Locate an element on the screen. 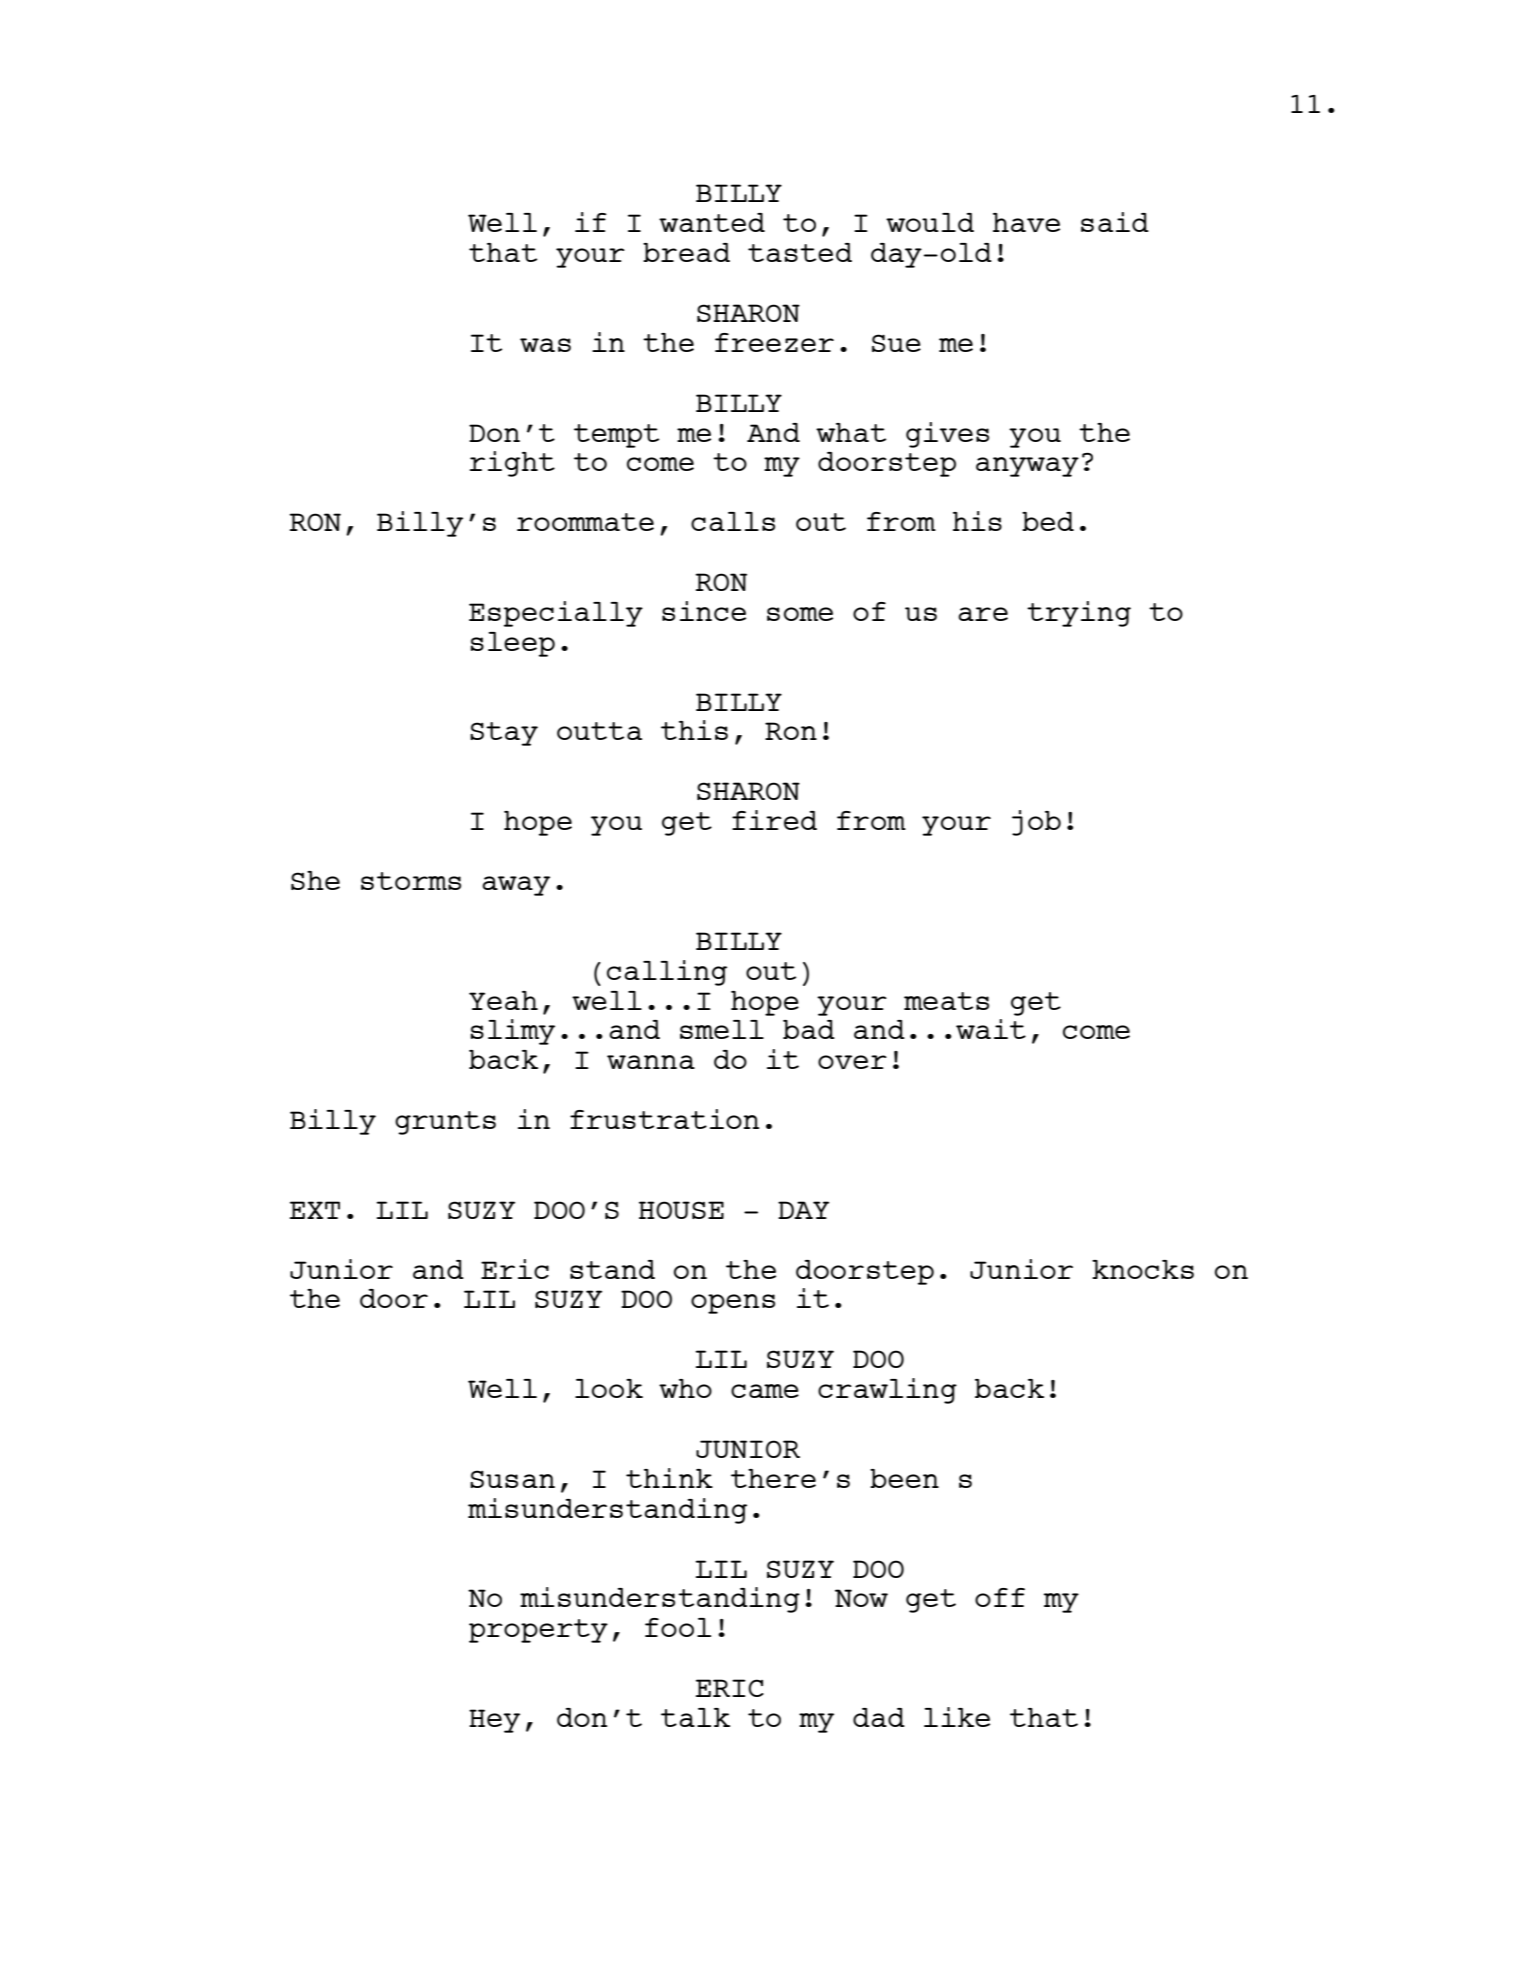 Image resolution: width=1525 pixels, height=1973 pixels. Hey is located at coordinates (494, 1721).
